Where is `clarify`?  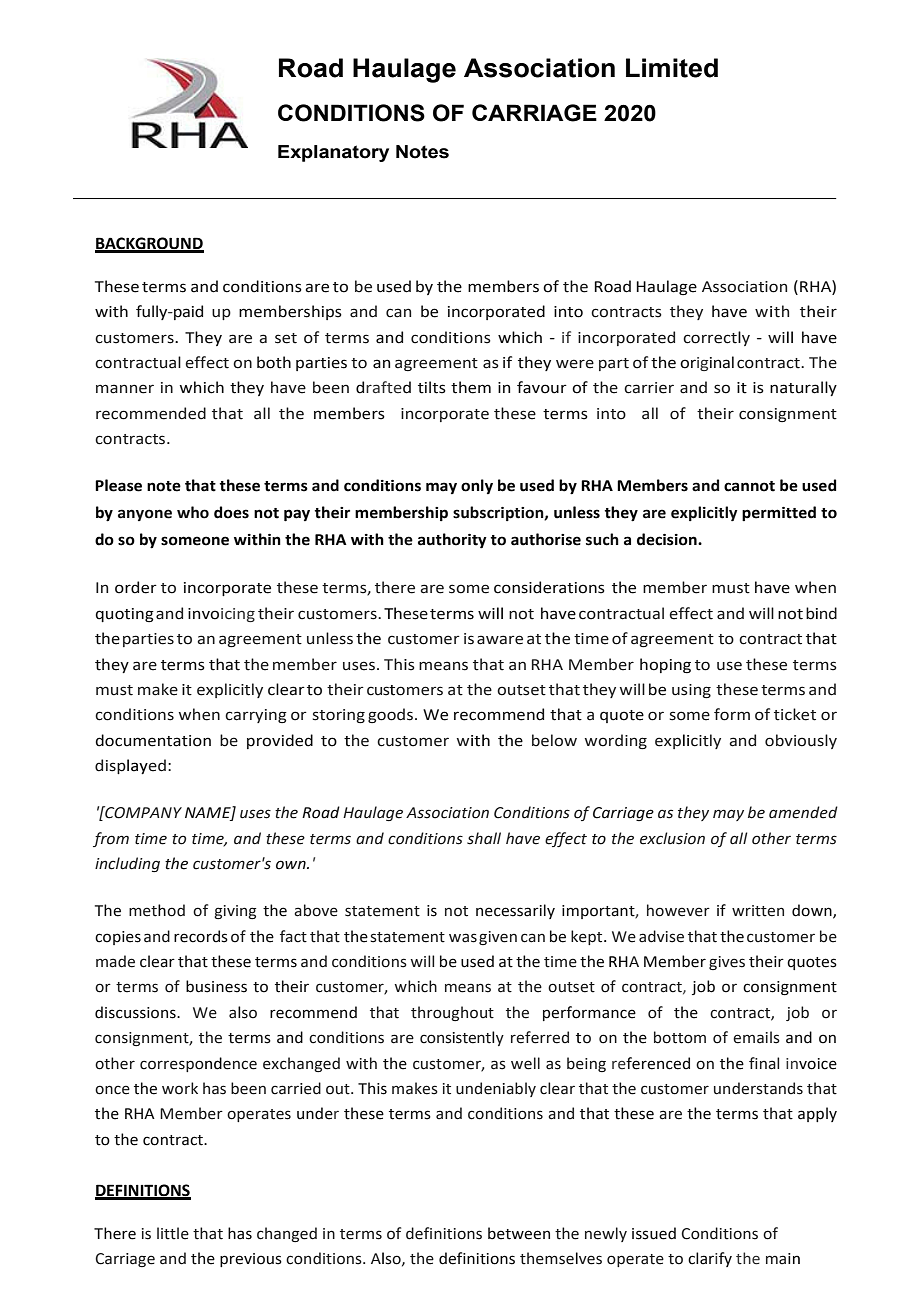
clarify is located at coordinates (710, 1259).
